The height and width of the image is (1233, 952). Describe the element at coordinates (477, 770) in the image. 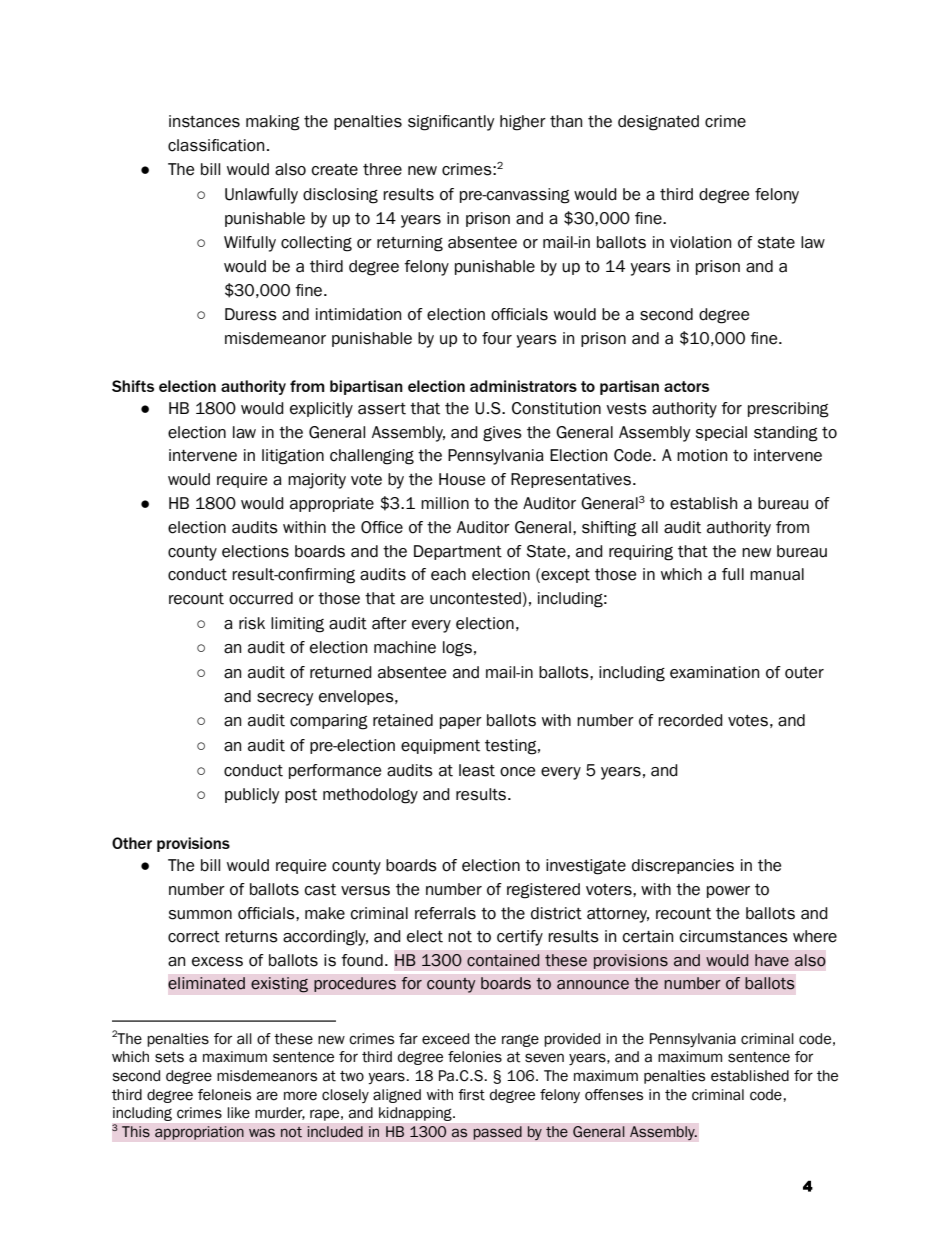

I see `least` at that location.
